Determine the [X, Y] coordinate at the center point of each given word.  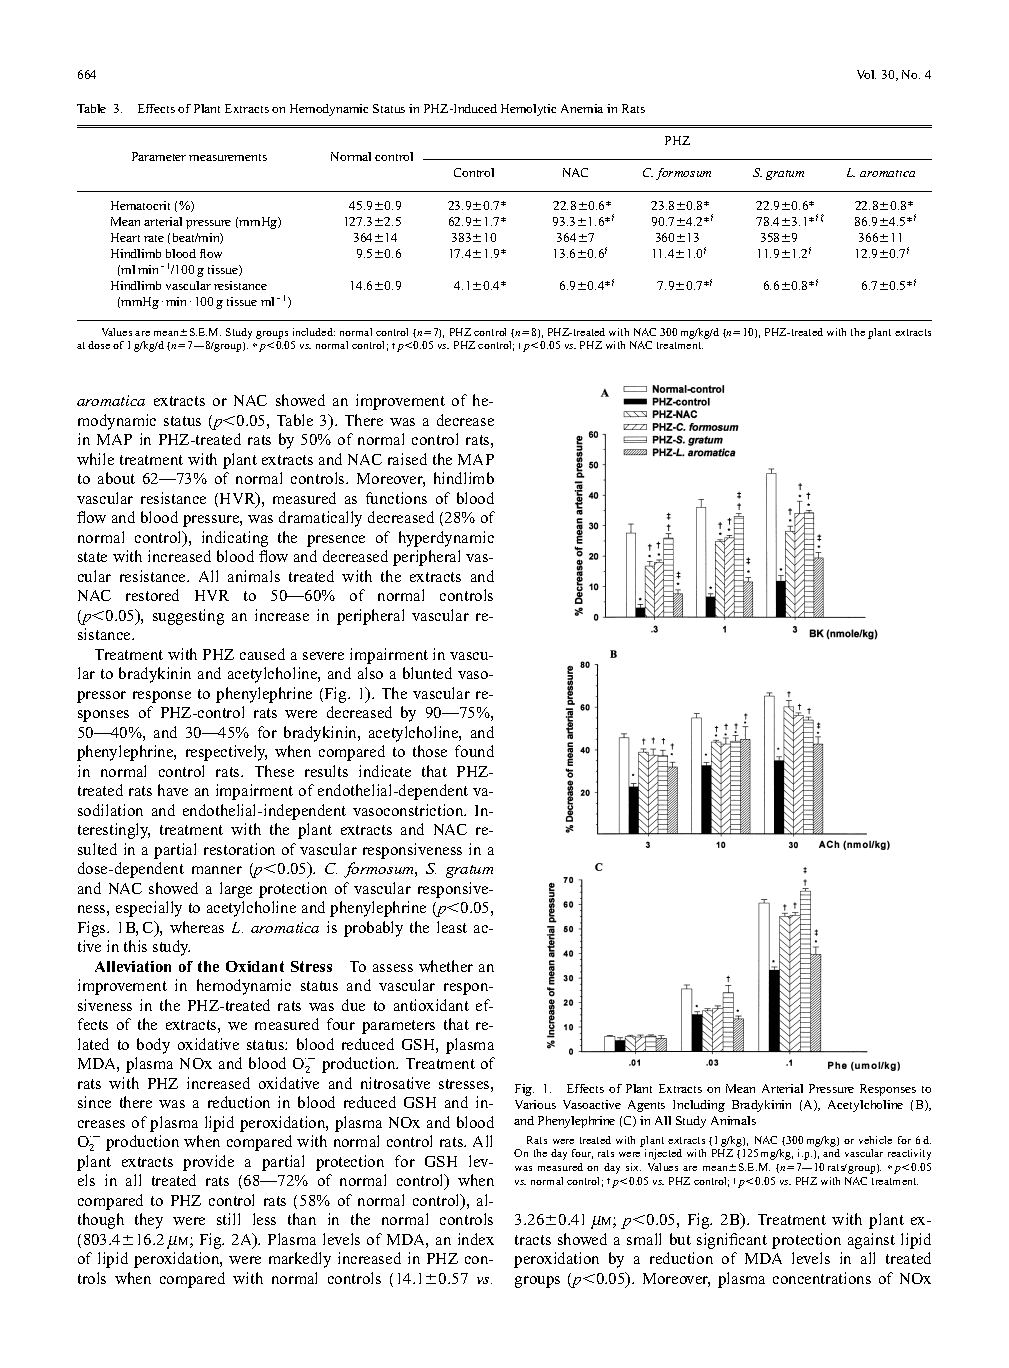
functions [396, 498]
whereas [197, 927]
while [95, 459]
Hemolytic [528, 110]
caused [262, 654]
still [228, 1219]
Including [699, 1106]
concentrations [822, 1278]
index [476, 1239]
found [474, 751]
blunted [427, 673]
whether [446, 966]
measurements [228, 157]
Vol [866, 74]
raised [407, 459]
